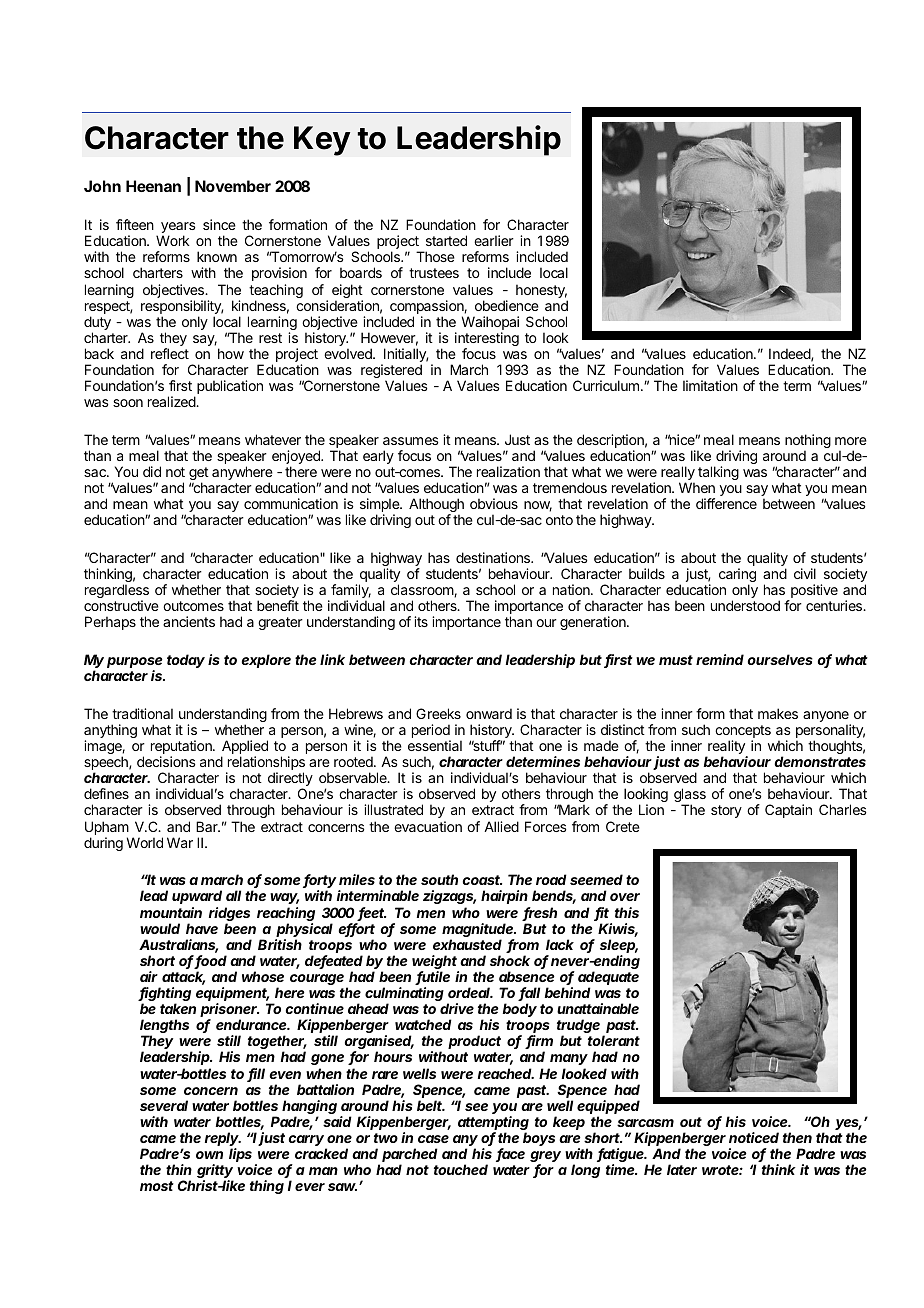  I want to click on assumes, so click(411, 441).
